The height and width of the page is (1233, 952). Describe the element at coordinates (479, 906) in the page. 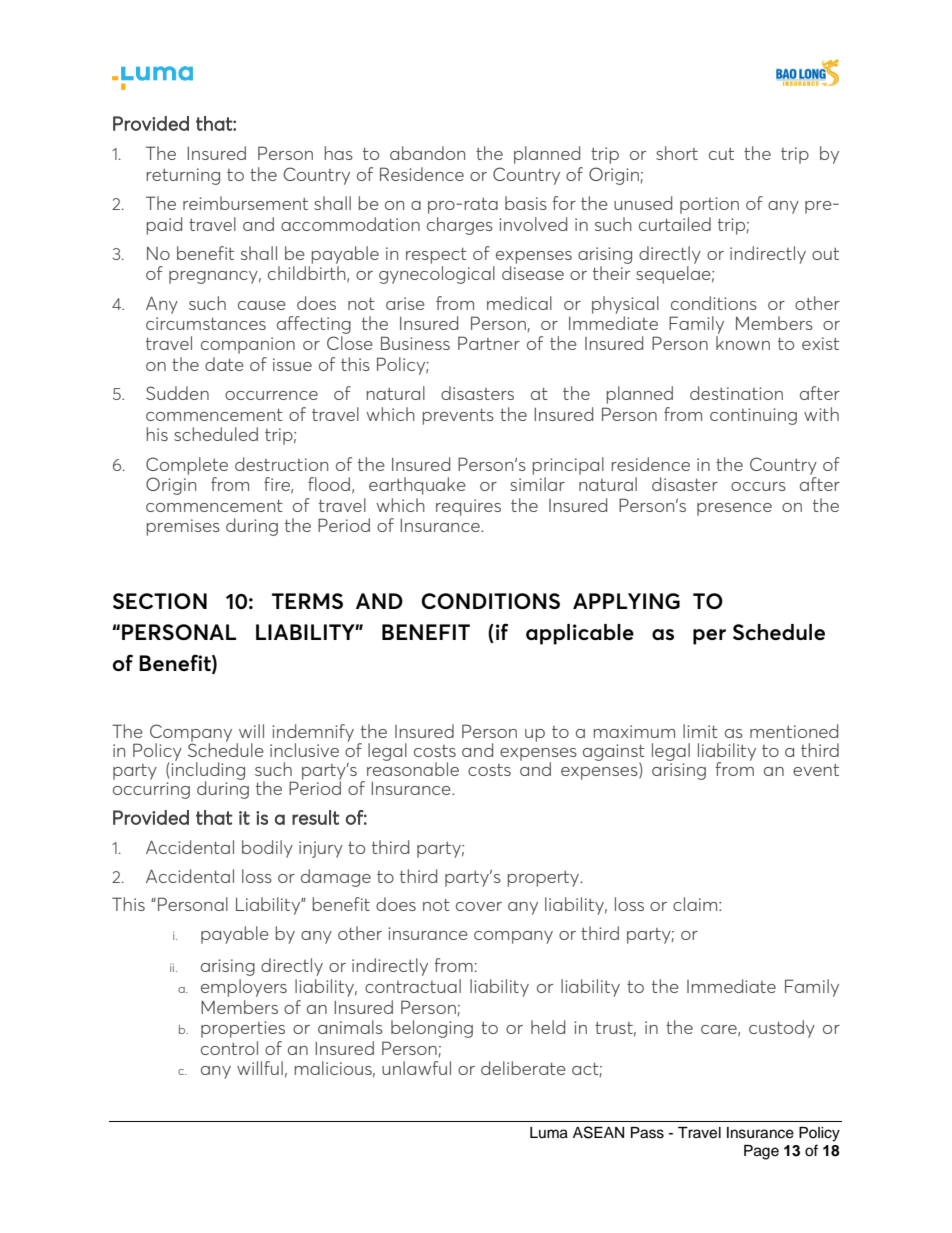

I see `cover` at that location.
